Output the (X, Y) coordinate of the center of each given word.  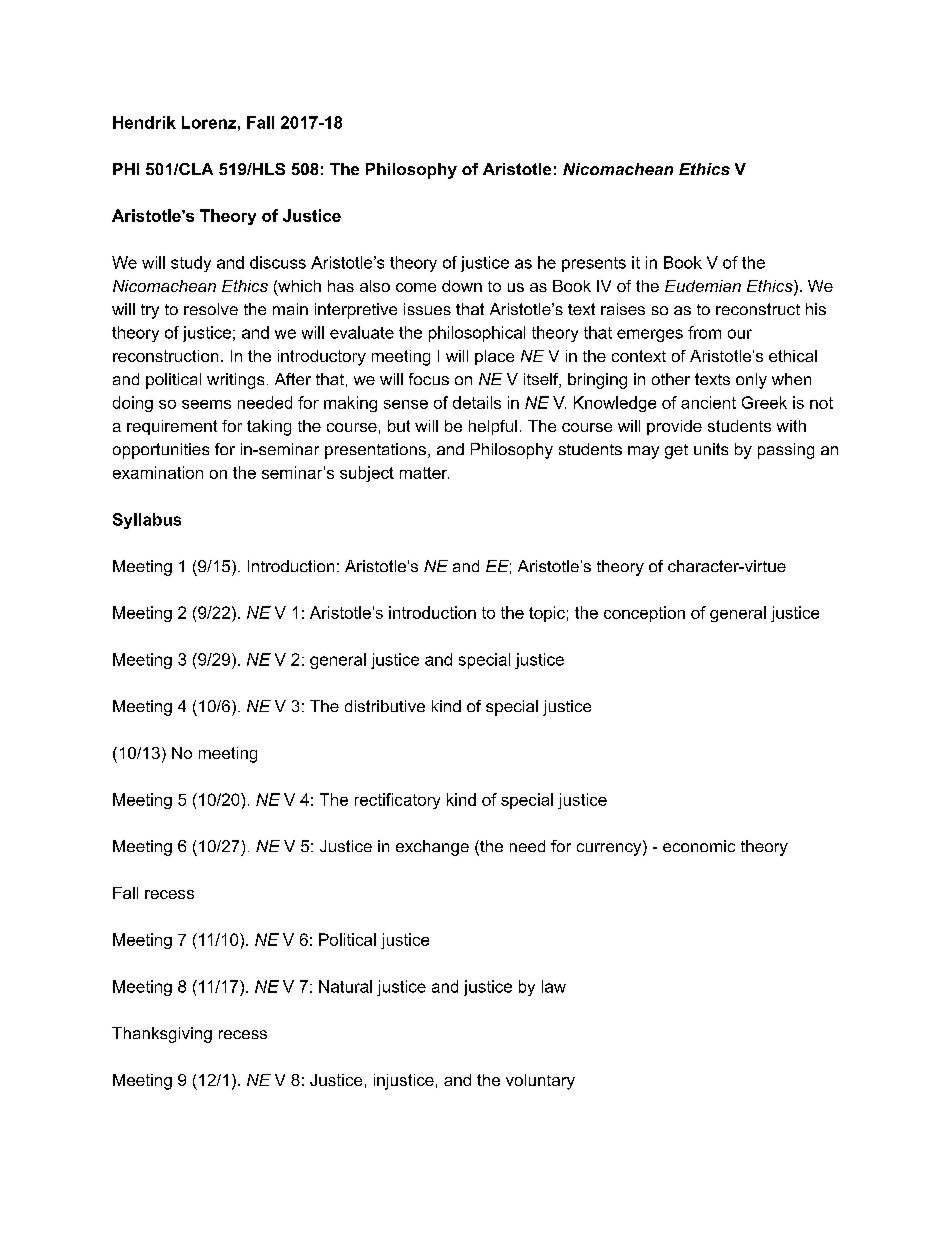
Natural (345, 986)
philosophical (477, 334)
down (462, 286)
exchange (432, 848)
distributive (385, 706)
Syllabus (147, 521)
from (704, 332)
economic (699, 846)
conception (644, 614)
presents (594, 264)
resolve (211, 309)
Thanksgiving (162, 1035)
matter (424, 473)
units (711, 449)
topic (547, 614)
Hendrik (144, 122)
